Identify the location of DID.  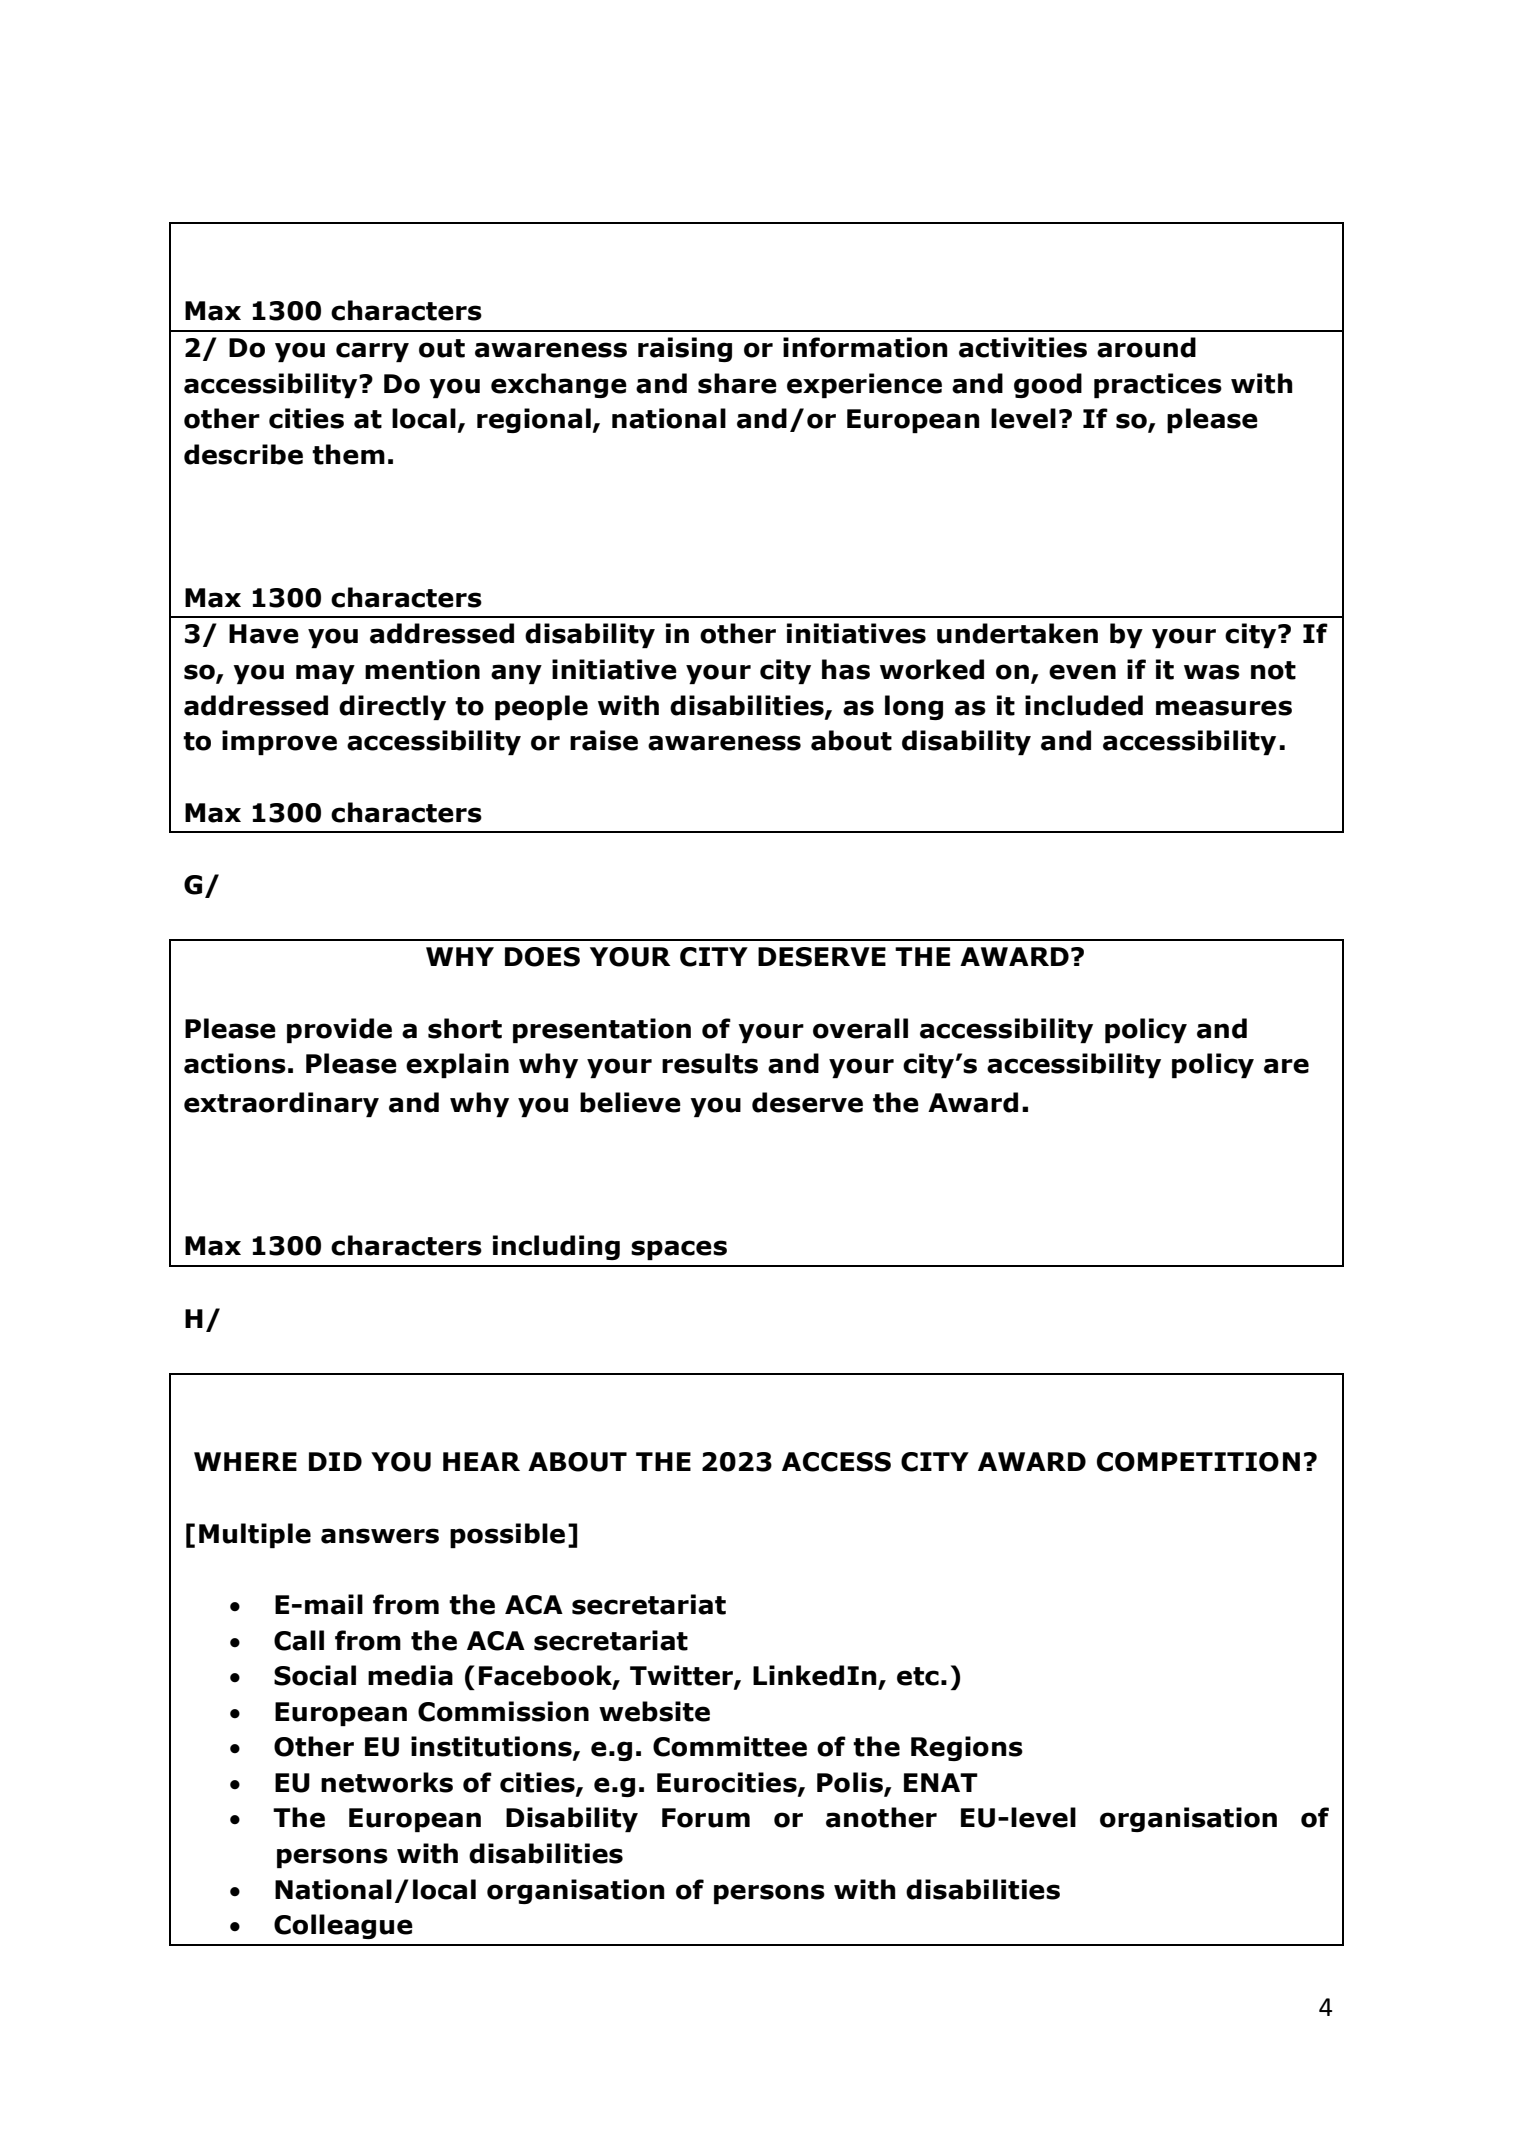
(335, 1461).
